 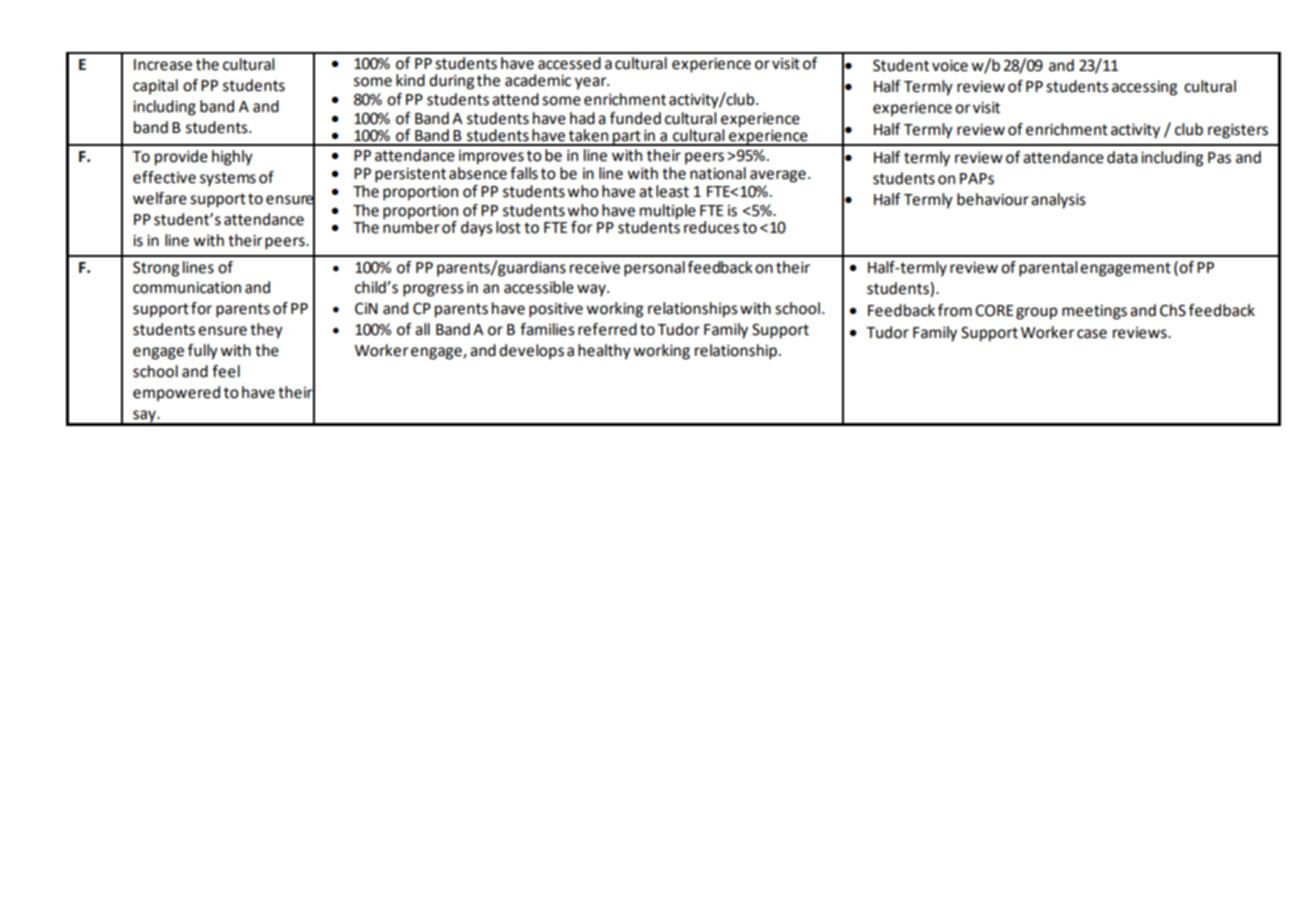 What do you see at coordinates (592, 83) in the image?
I see `year` at bounding box center [592, 83].
